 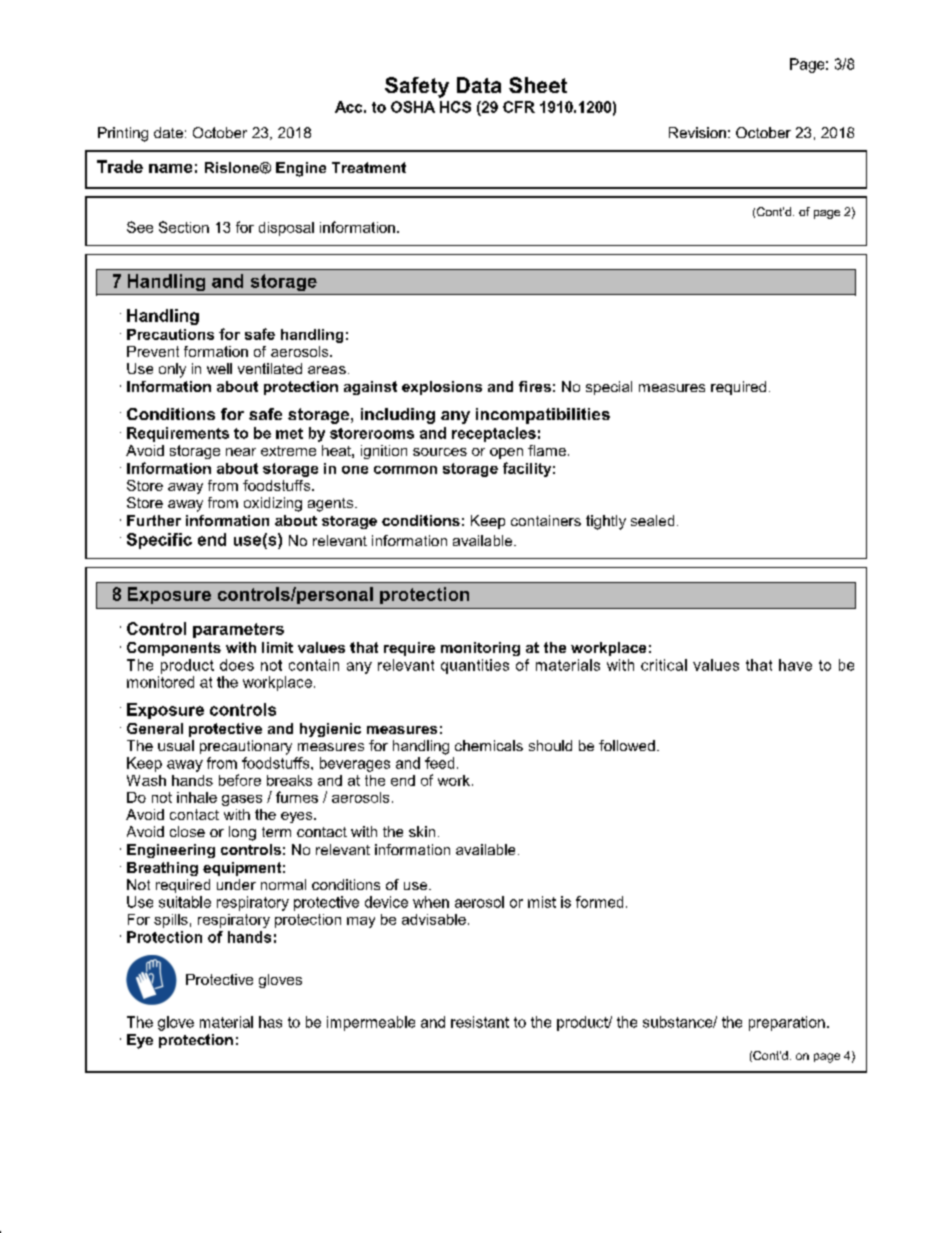 What do you see at coordinates (440, 452) in the image?
I see `sources` at bounding box center [440, 452].
